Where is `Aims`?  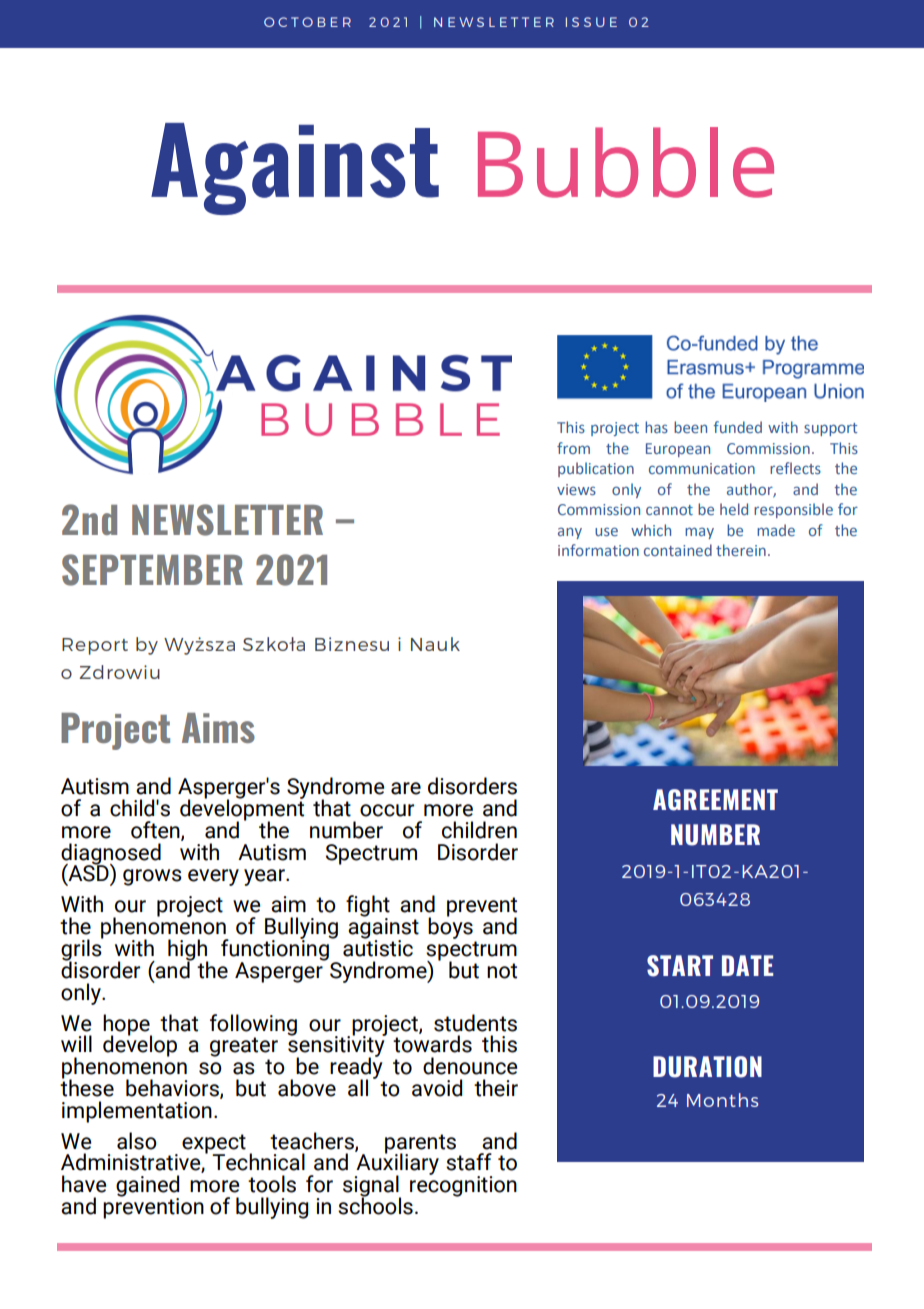
Aims is located at coordinates (218, 728).
